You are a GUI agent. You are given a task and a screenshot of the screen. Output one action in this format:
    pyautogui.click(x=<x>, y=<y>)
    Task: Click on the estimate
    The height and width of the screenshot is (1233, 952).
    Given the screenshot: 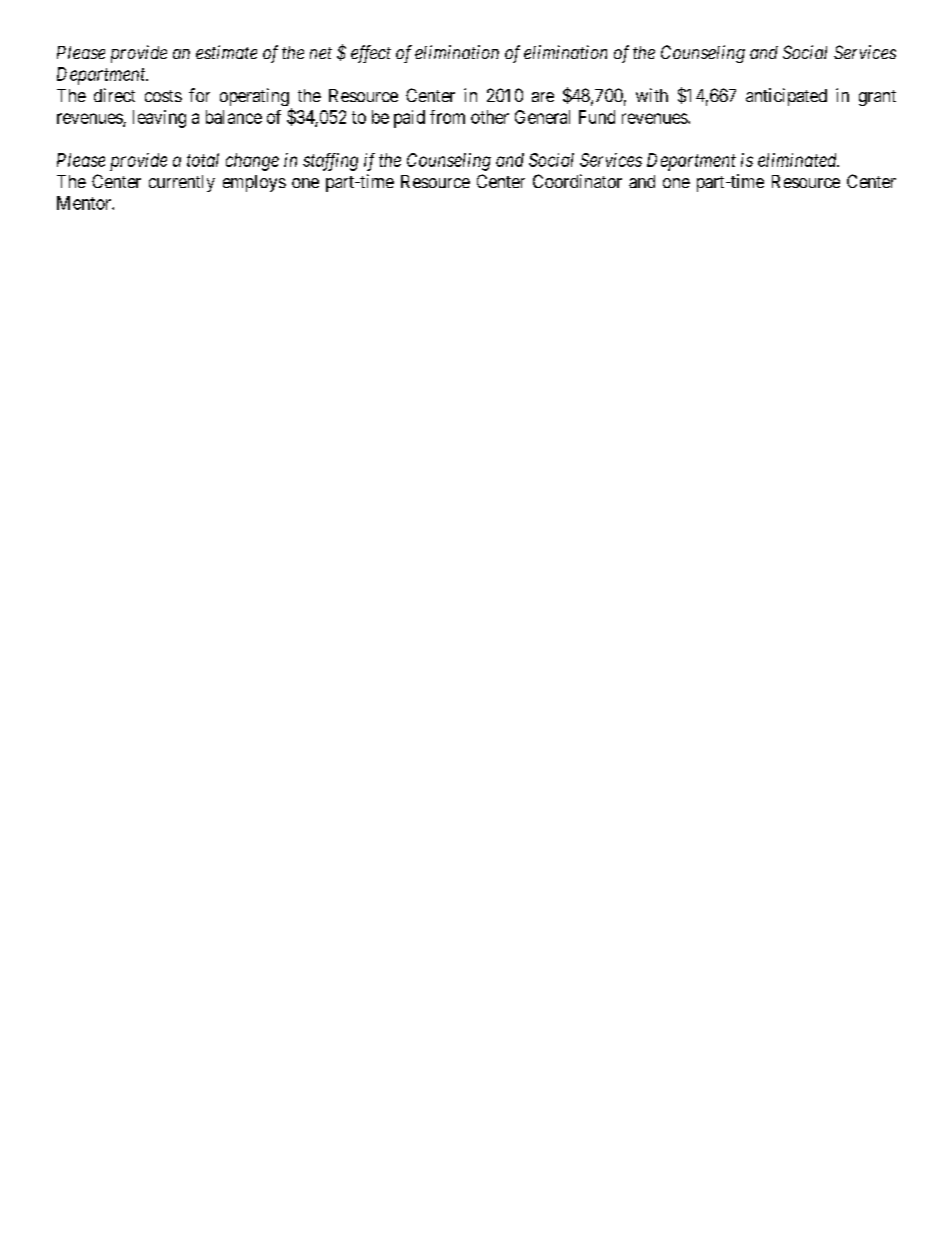 What is the action you would take?
    pyautogui.click(x=226, y=52)
